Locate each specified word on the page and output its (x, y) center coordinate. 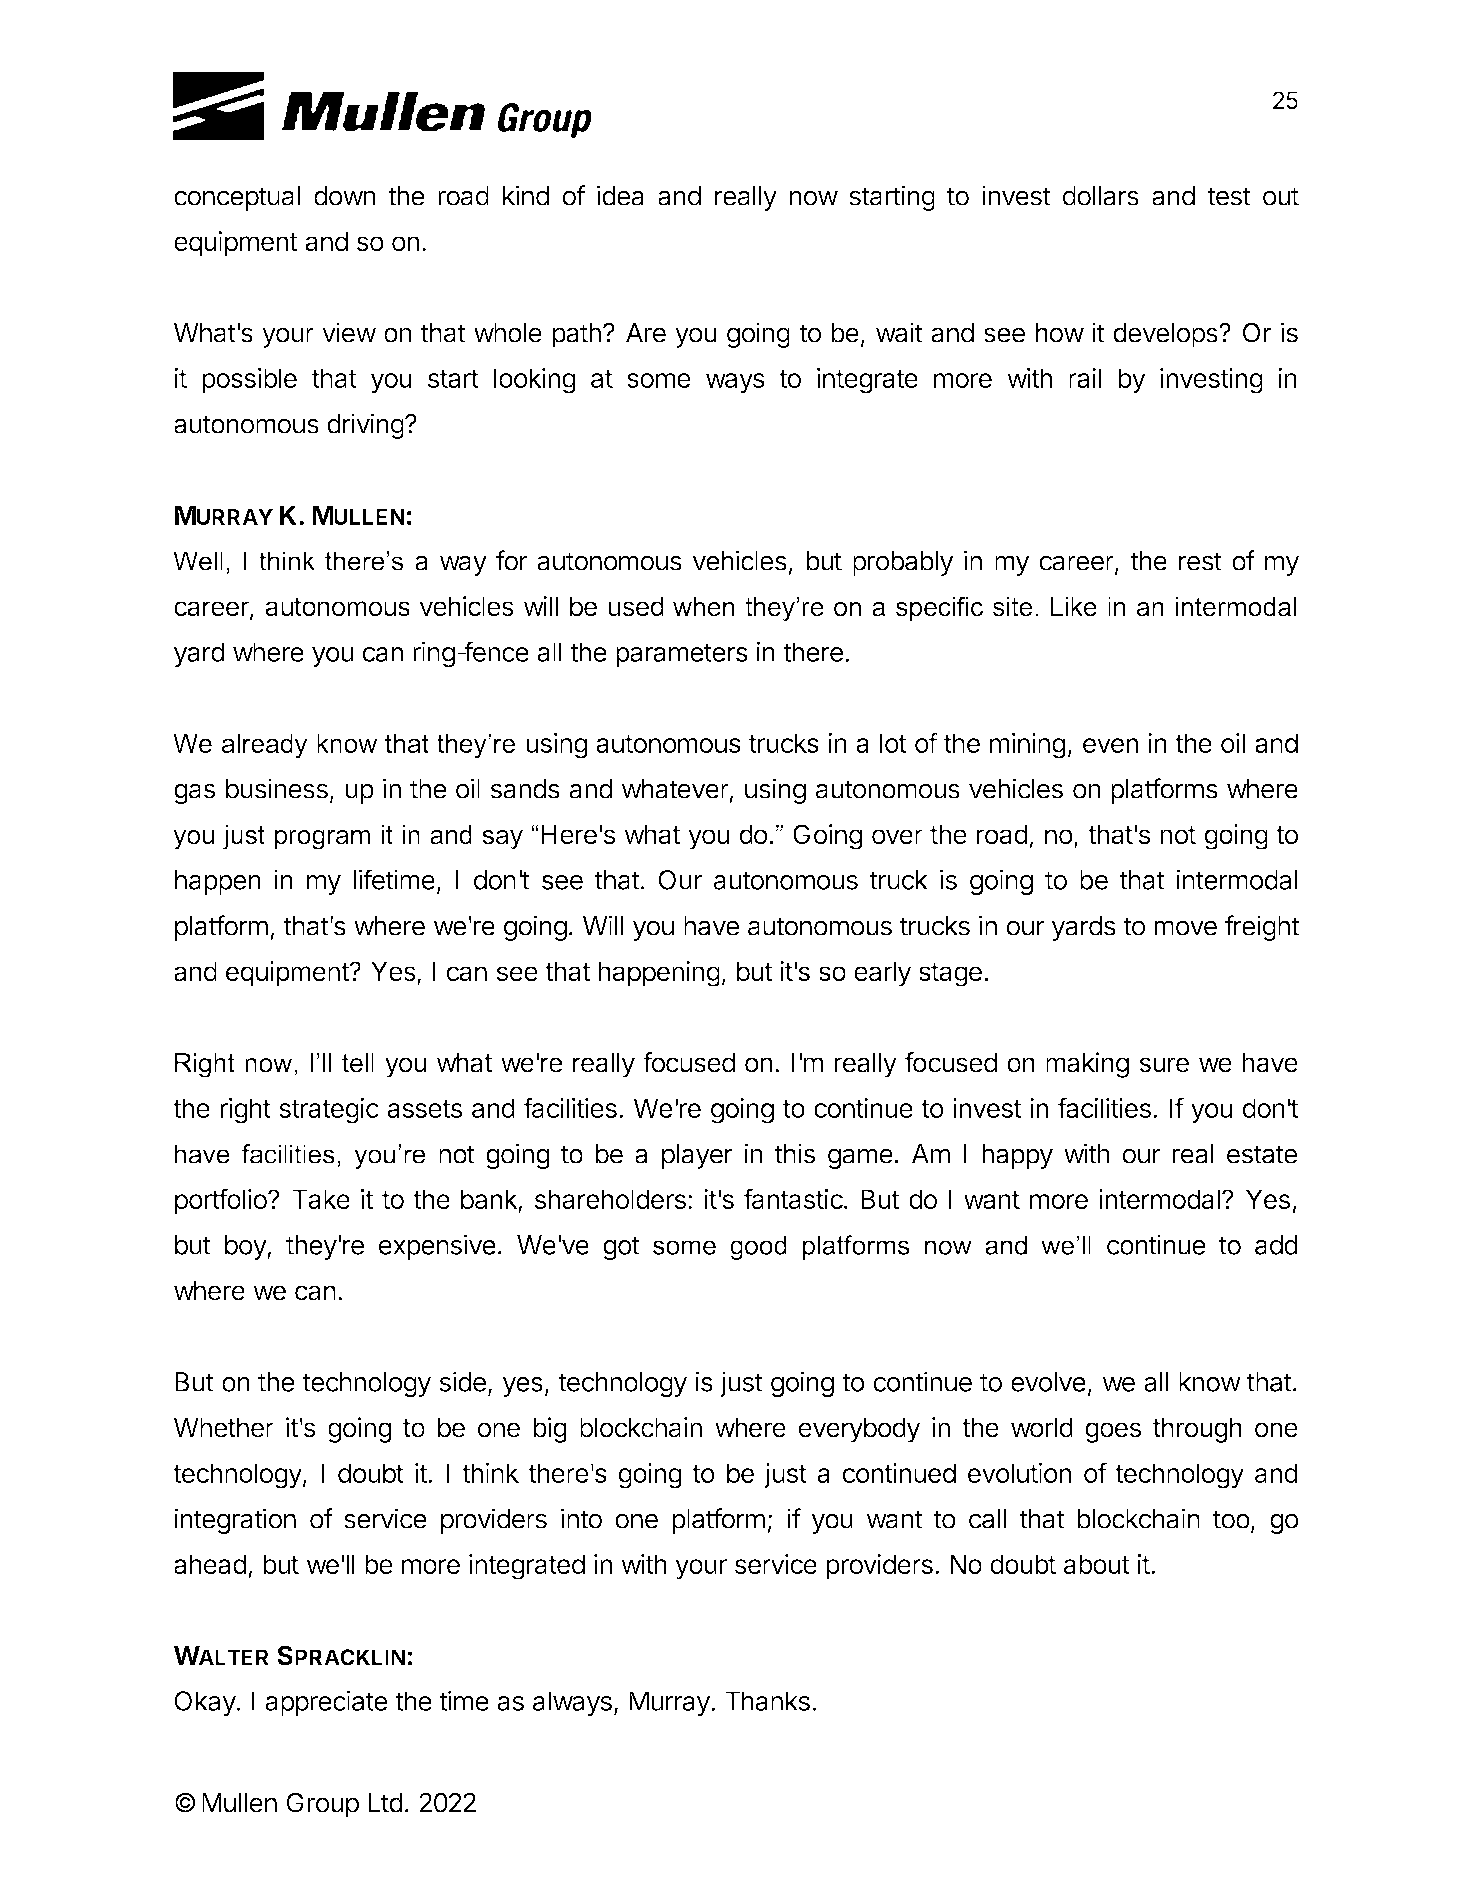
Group (323, 1805)
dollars (1101, 196)
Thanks (767, 1701)
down (344, 196)
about (1097, 1564)
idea (620, 195)
